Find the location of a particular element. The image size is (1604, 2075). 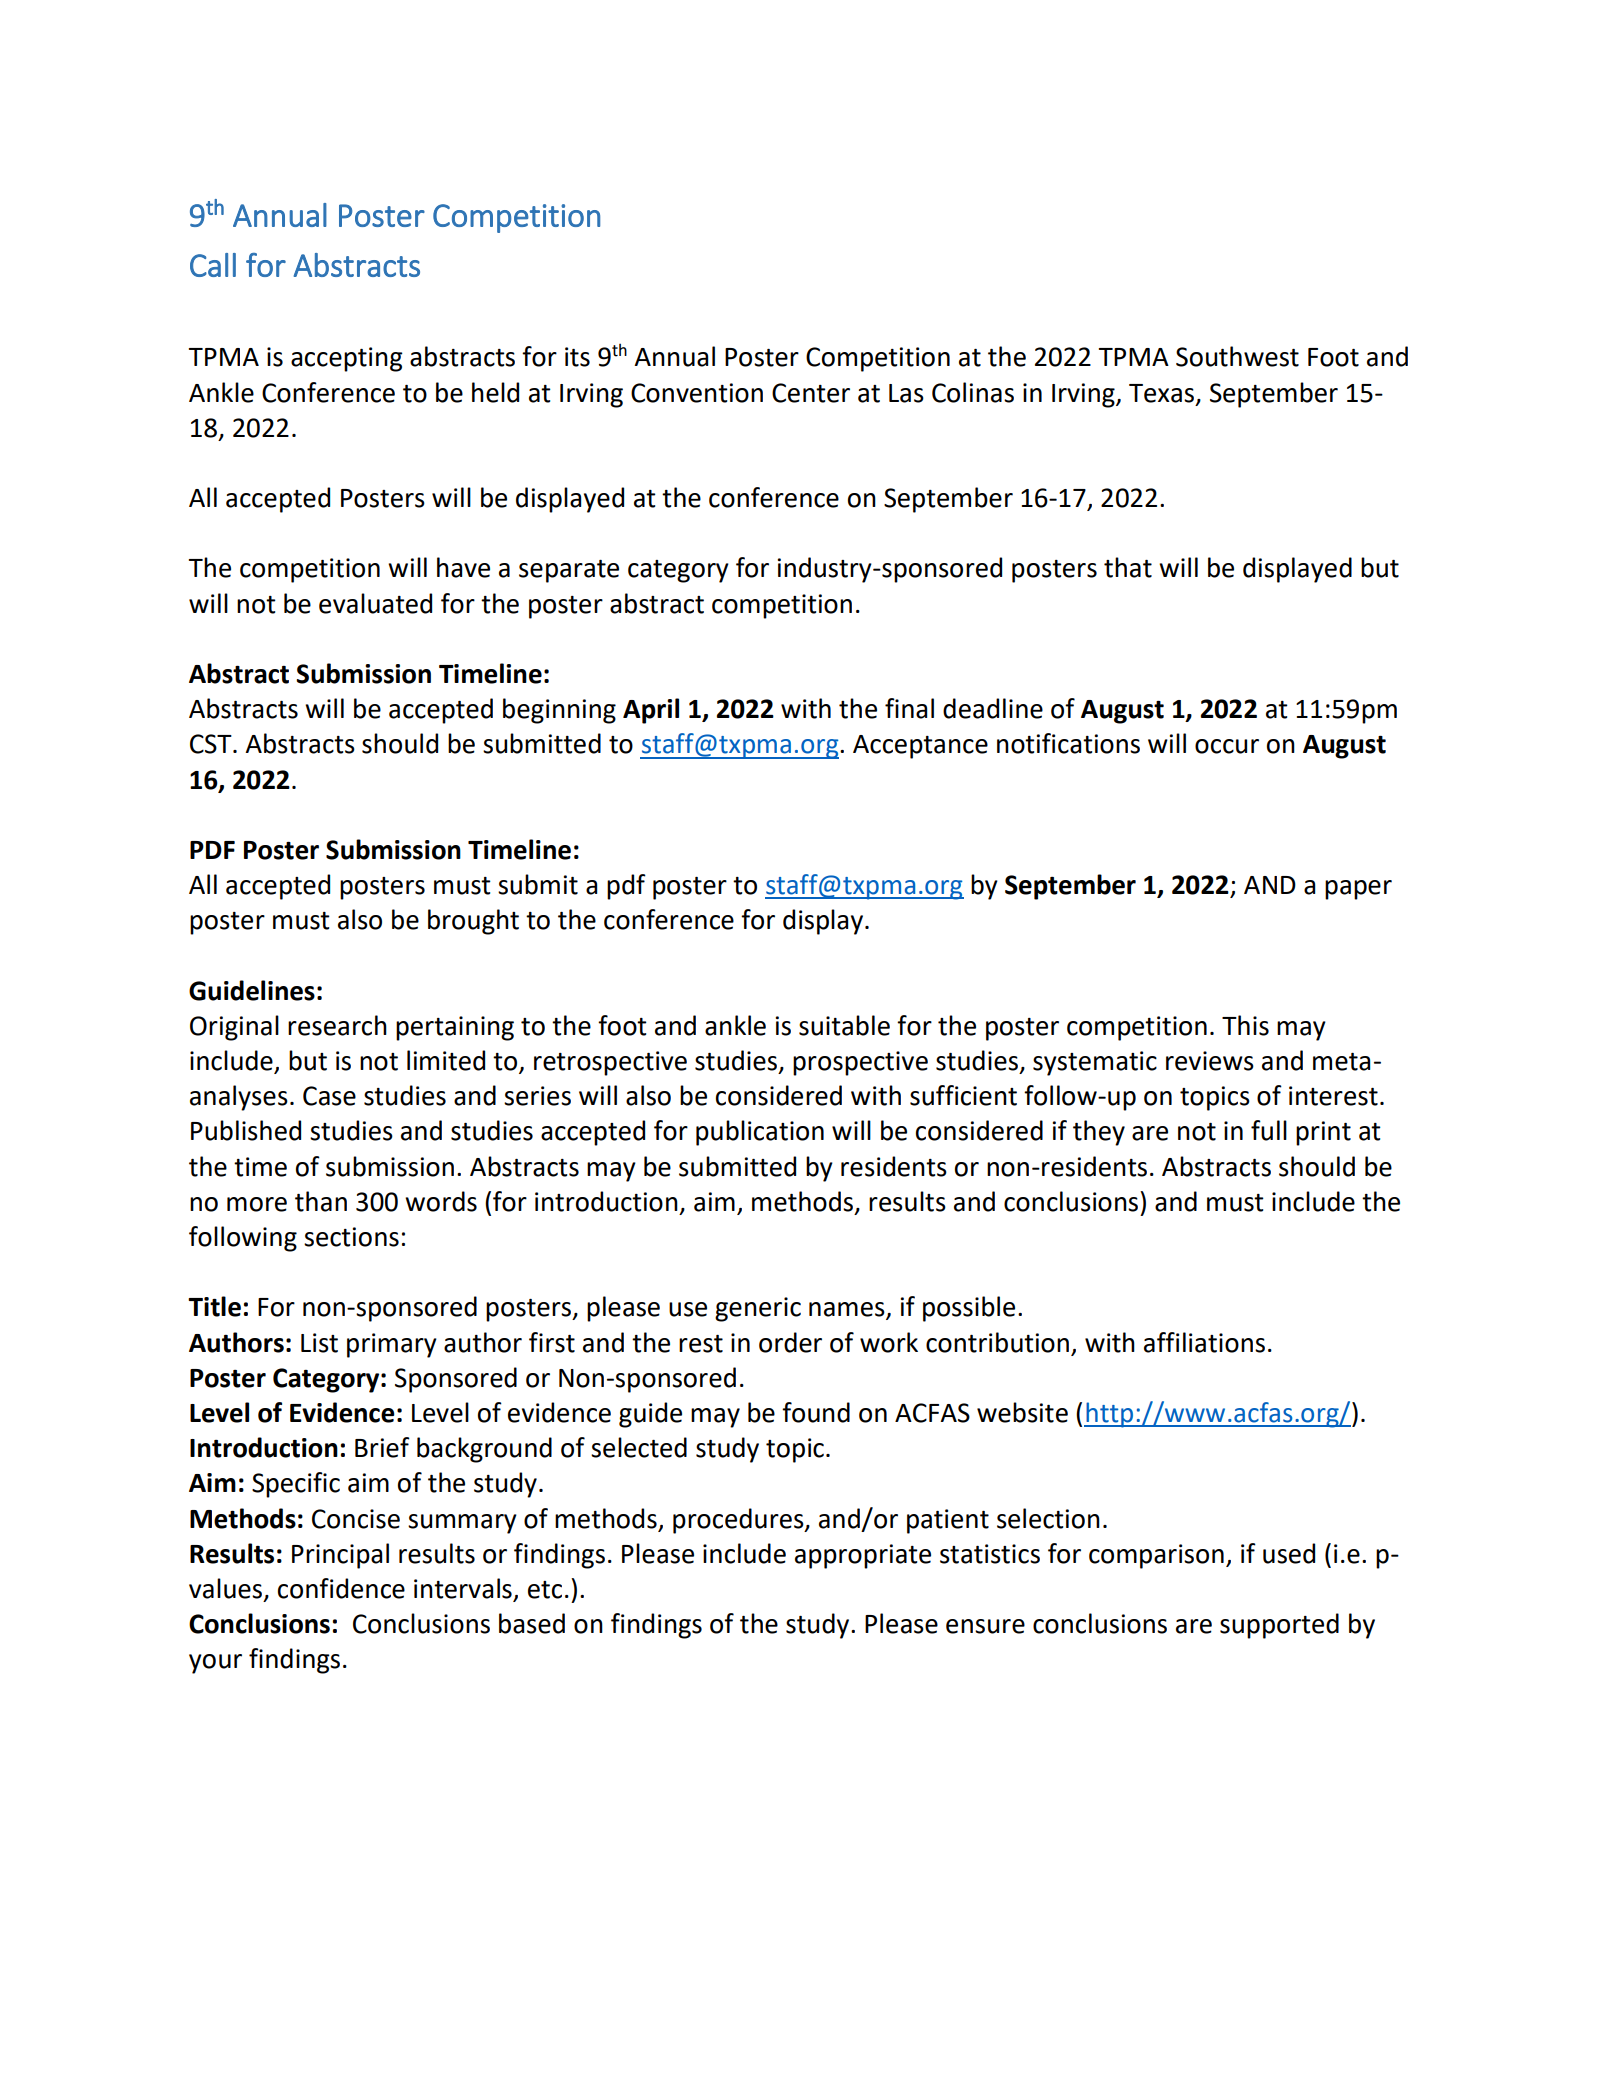

supported is located at coordinates (1279, 1626).
